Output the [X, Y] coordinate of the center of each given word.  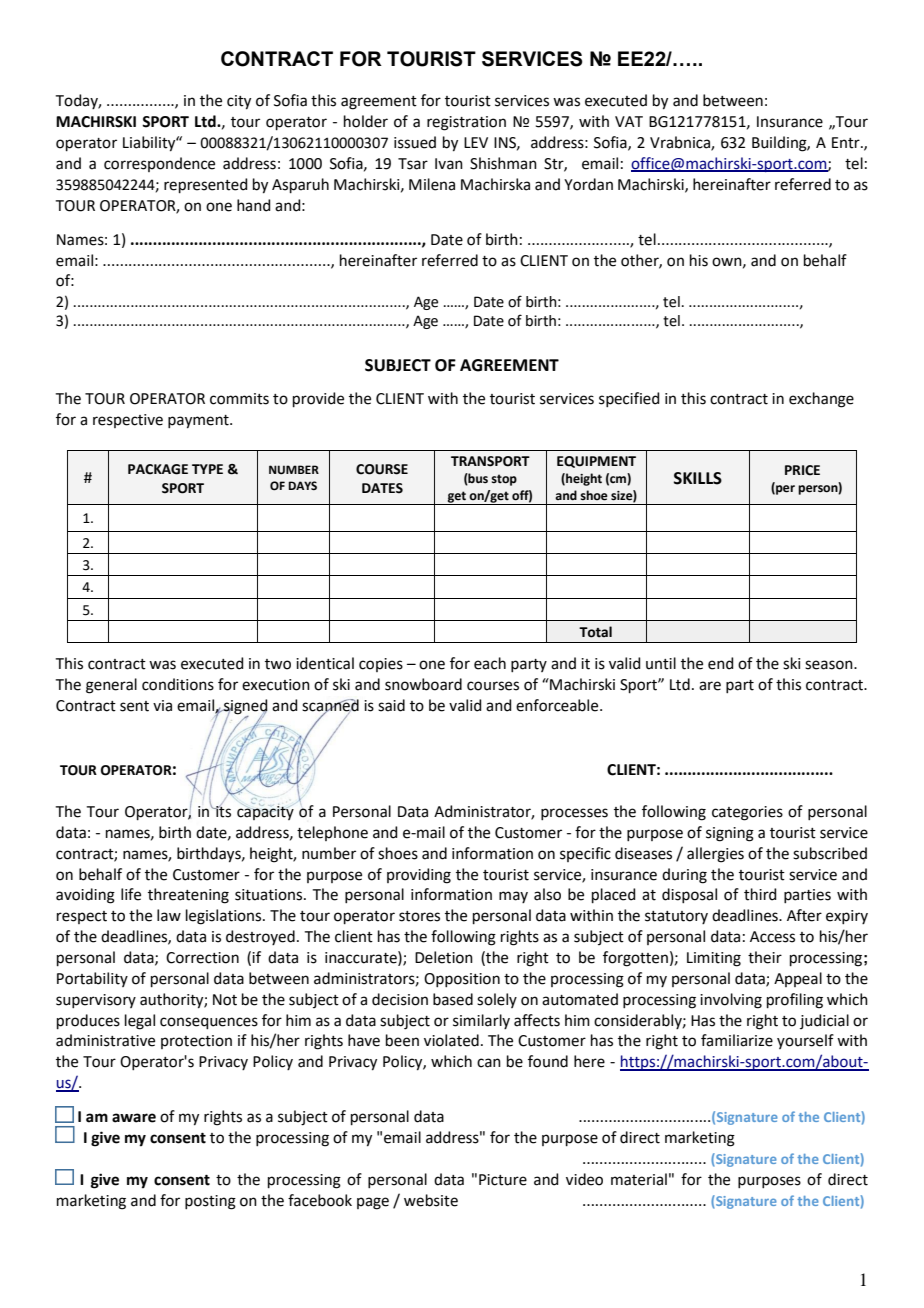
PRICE [802, 470]
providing [419, 876]
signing [730, 834]
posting [210, 1202]
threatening [188, 896]
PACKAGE [158, 469]
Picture [503, 1180]
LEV [476, 142]
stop [504, 480]
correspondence [159, 164]
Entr [847, 143]
